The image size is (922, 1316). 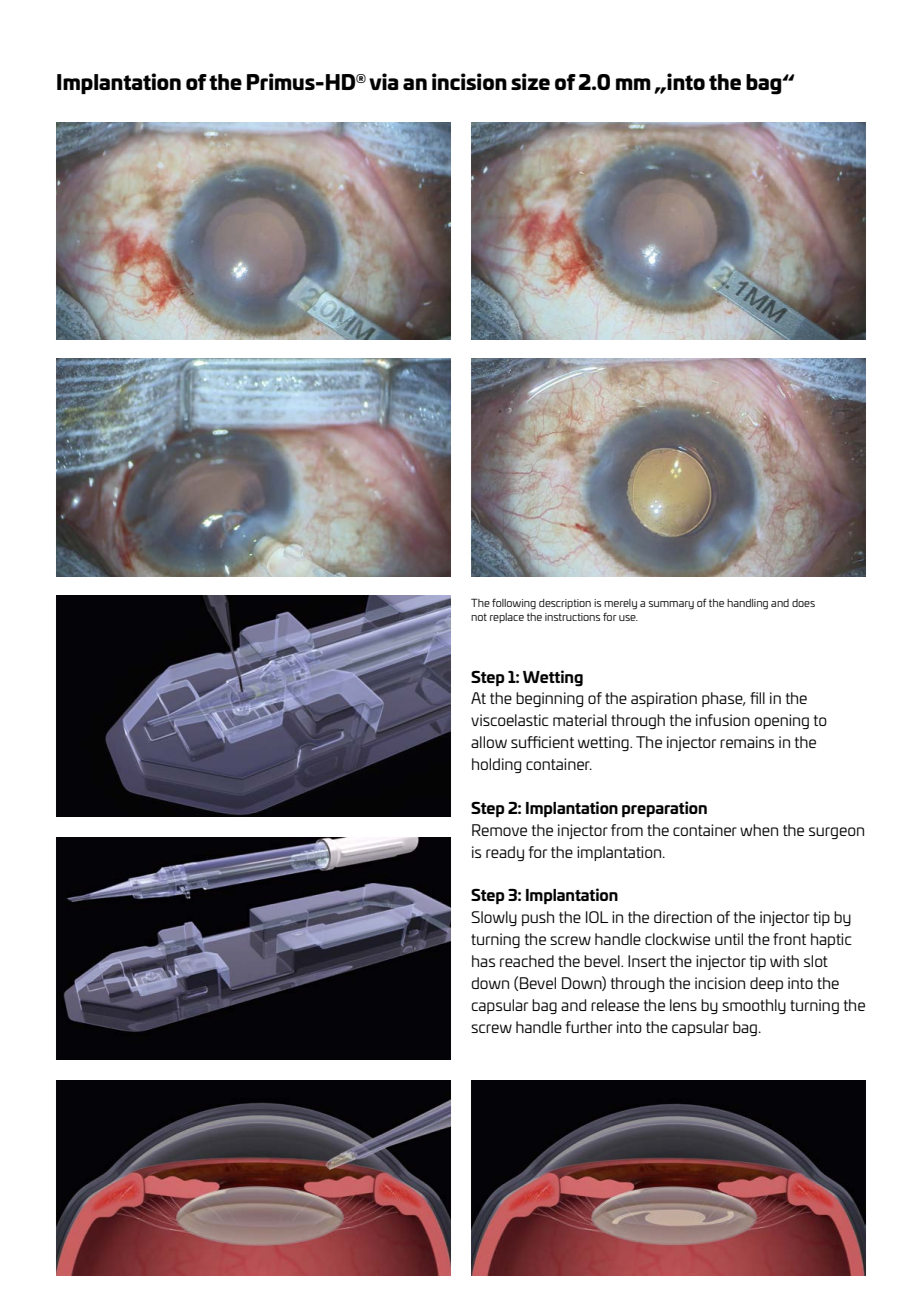 What do you see at coordinates (615, 1005) in the screenshot?
I see `release` at bounding box center [615, 1005].
